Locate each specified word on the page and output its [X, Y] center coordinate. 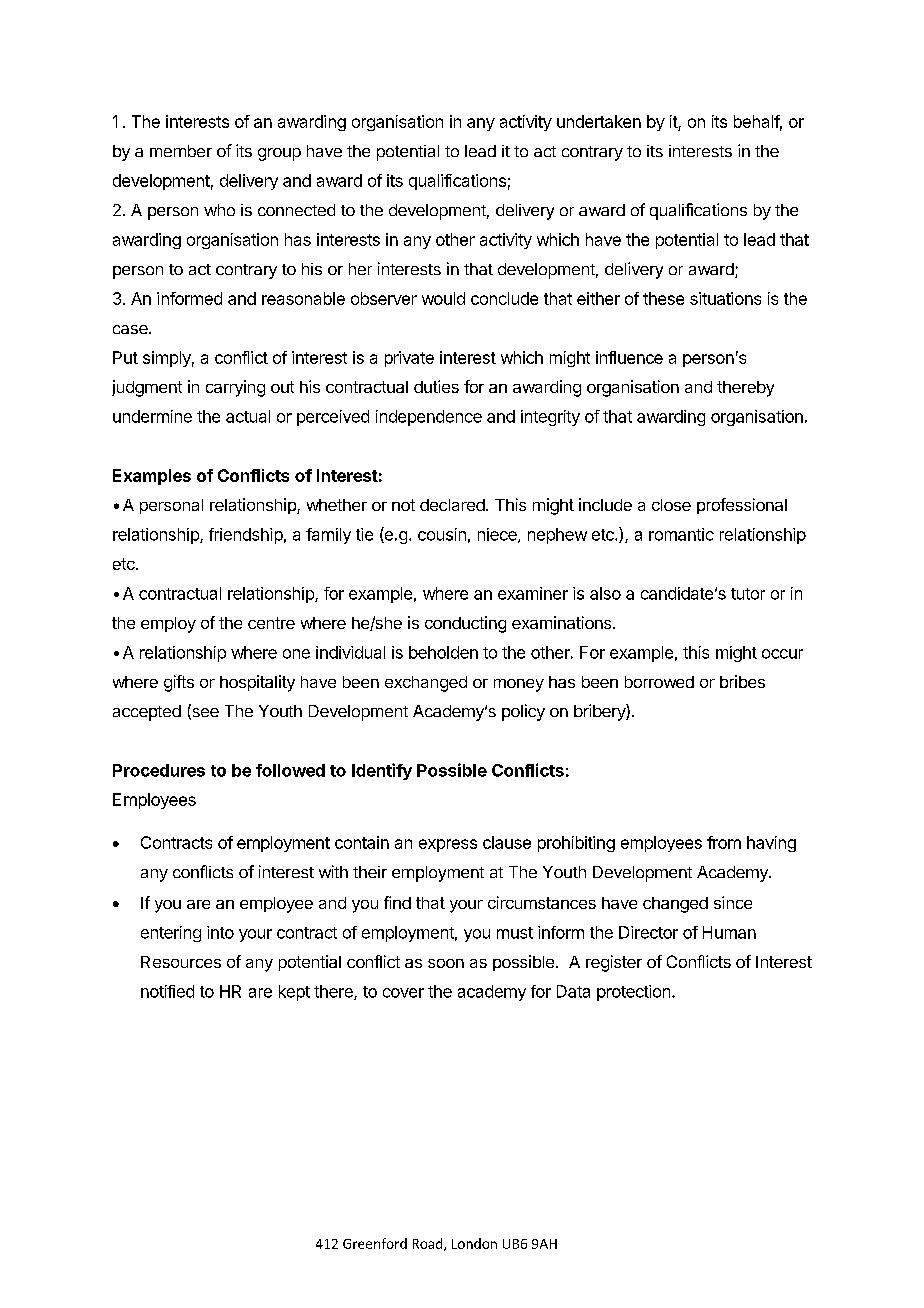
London [474, 1243]
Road [429, 1244]
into [220, 932]
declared [453, 505]
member [181, 151]
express [448, 845]
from [724, 842]
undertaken [599, 121]
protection [633, 993]
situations [725, 298]
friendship [246, 536]
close [671, 505]
